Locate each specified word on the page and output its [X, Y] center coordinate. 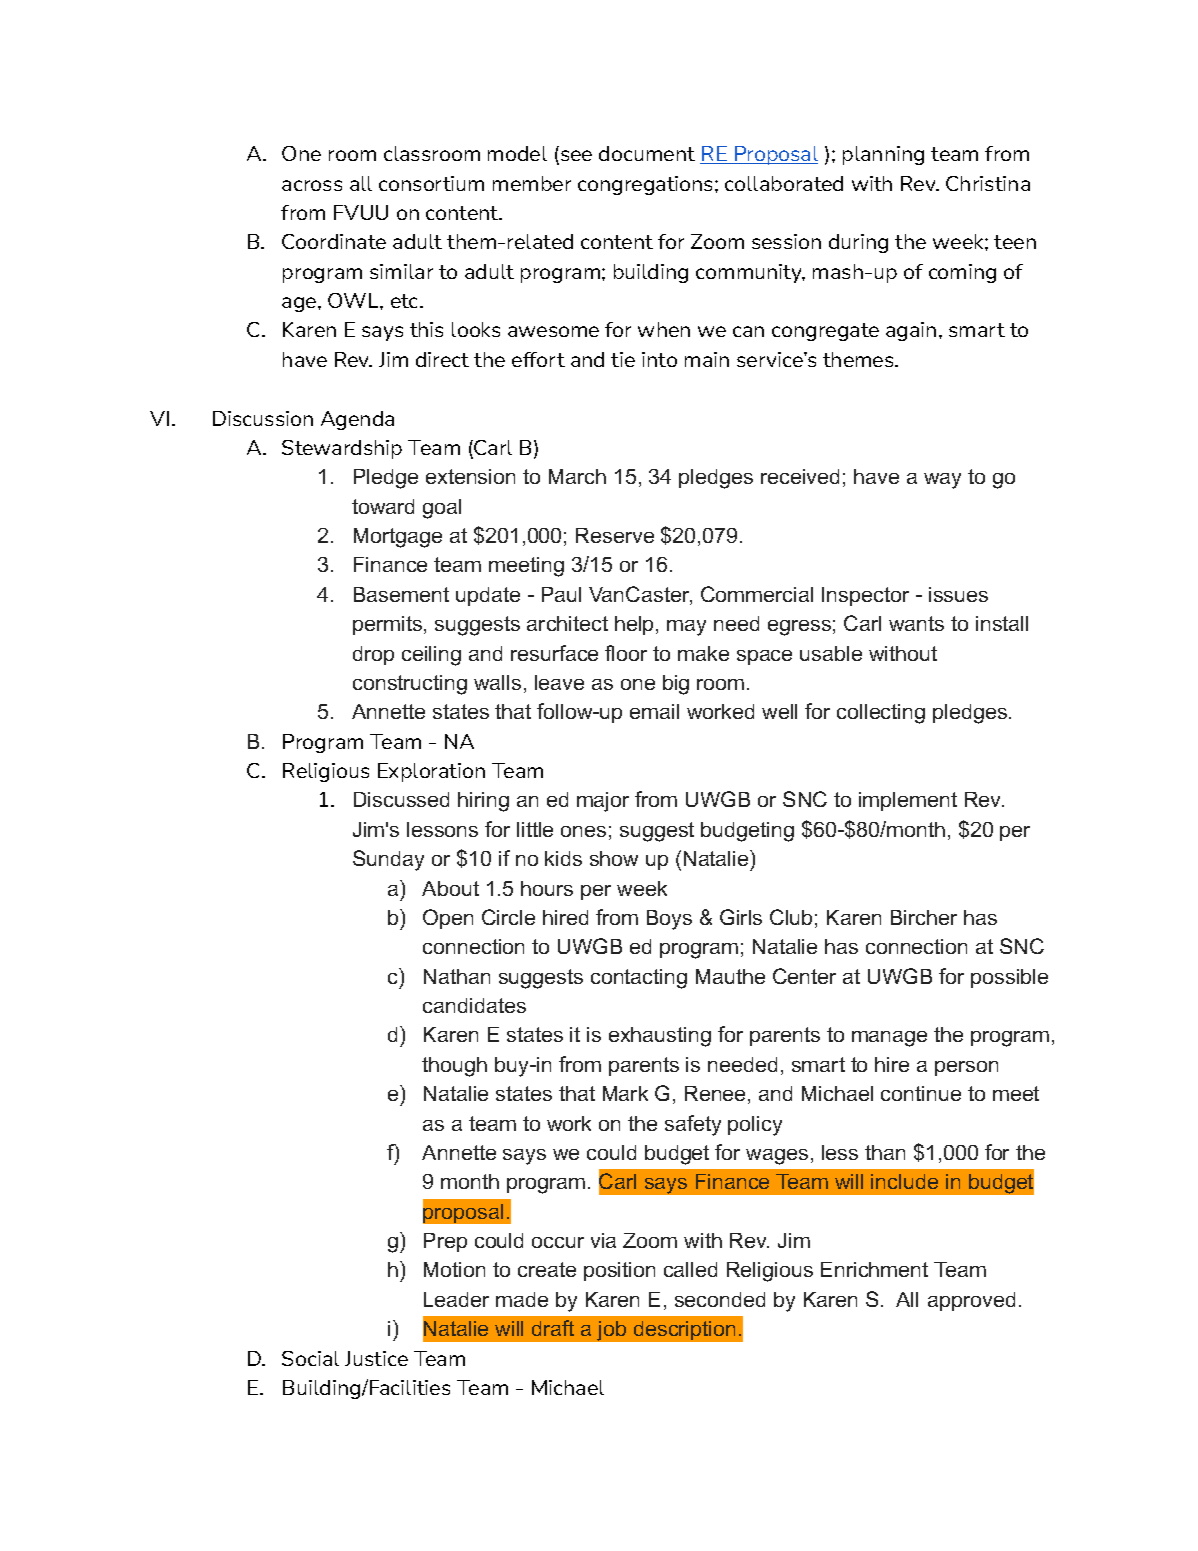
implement [908, 801]
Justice [376, 1358]
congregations [647, 185]
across [312, 185]
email [654, 711]
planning [883, 155]
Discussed [401, 799]
